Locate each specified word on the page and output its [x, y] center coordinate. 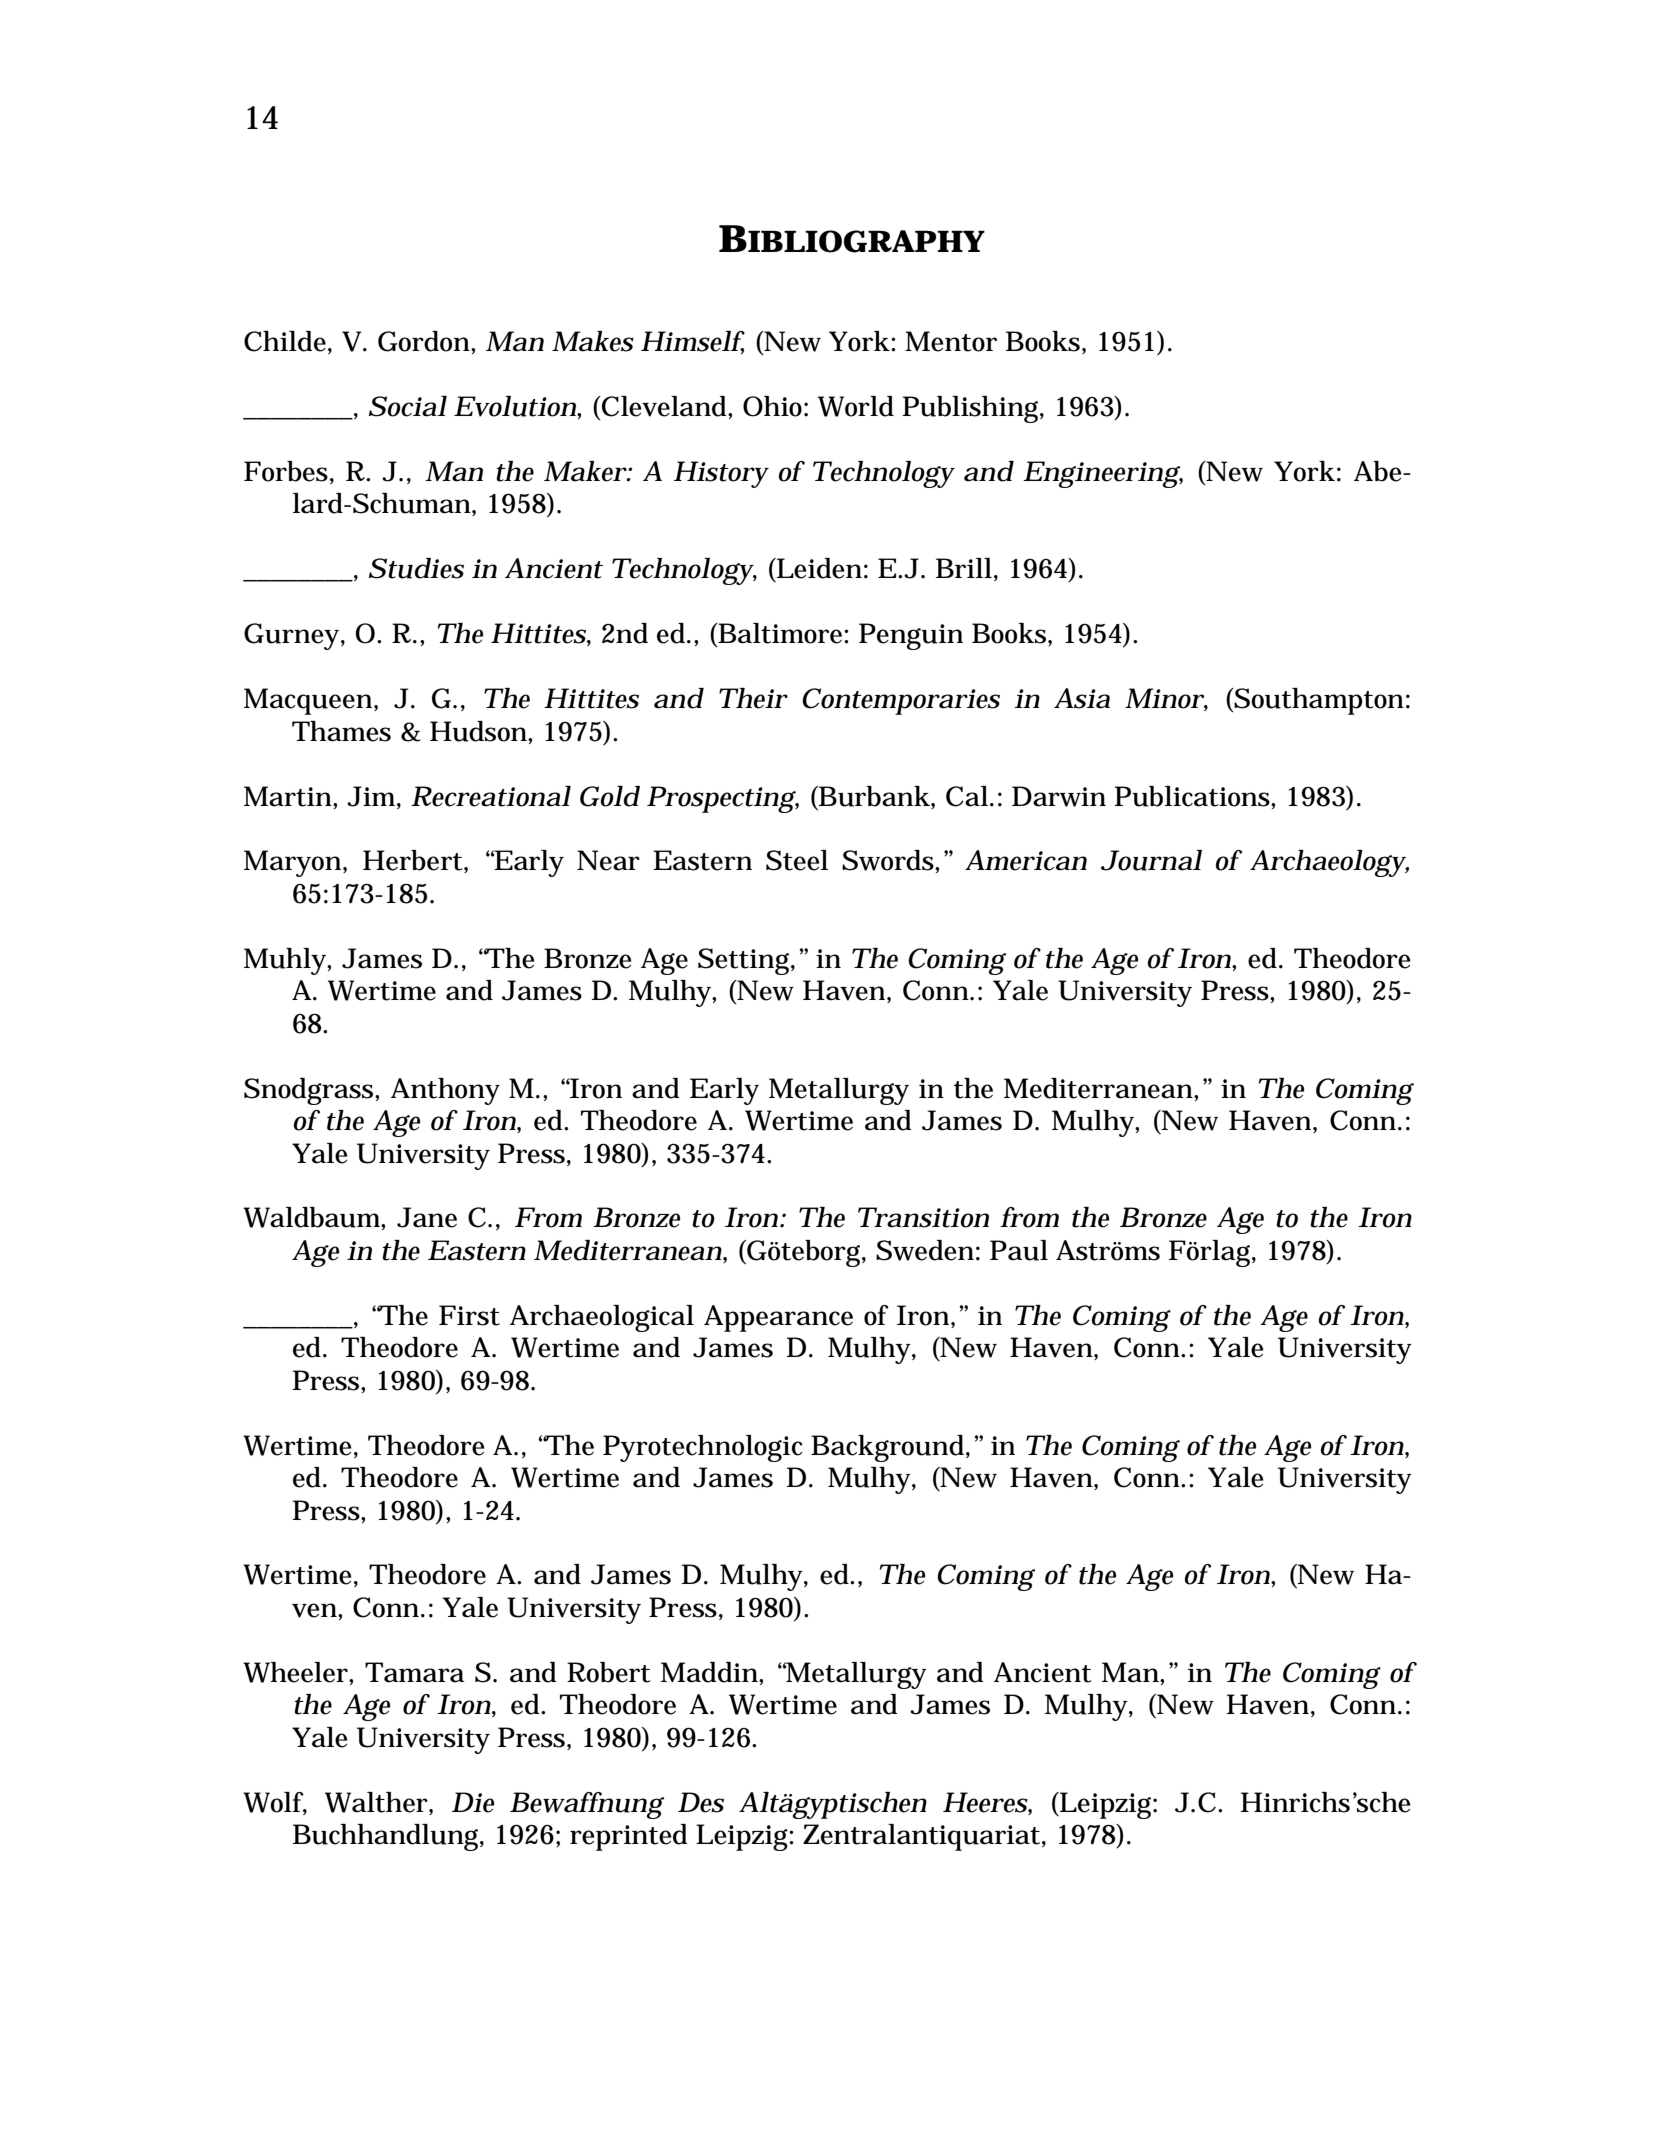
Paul [1019, 1250]
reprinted [629, 1837]
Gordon [424, 341]
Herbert [412, 860]
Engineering [1101, 474]
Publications [1192, 796]
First [469, 1315]
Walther [376, 1802]
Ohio [772, 406]
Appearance [778, 1318]
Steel [797, 860]
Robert [608, 1672]
